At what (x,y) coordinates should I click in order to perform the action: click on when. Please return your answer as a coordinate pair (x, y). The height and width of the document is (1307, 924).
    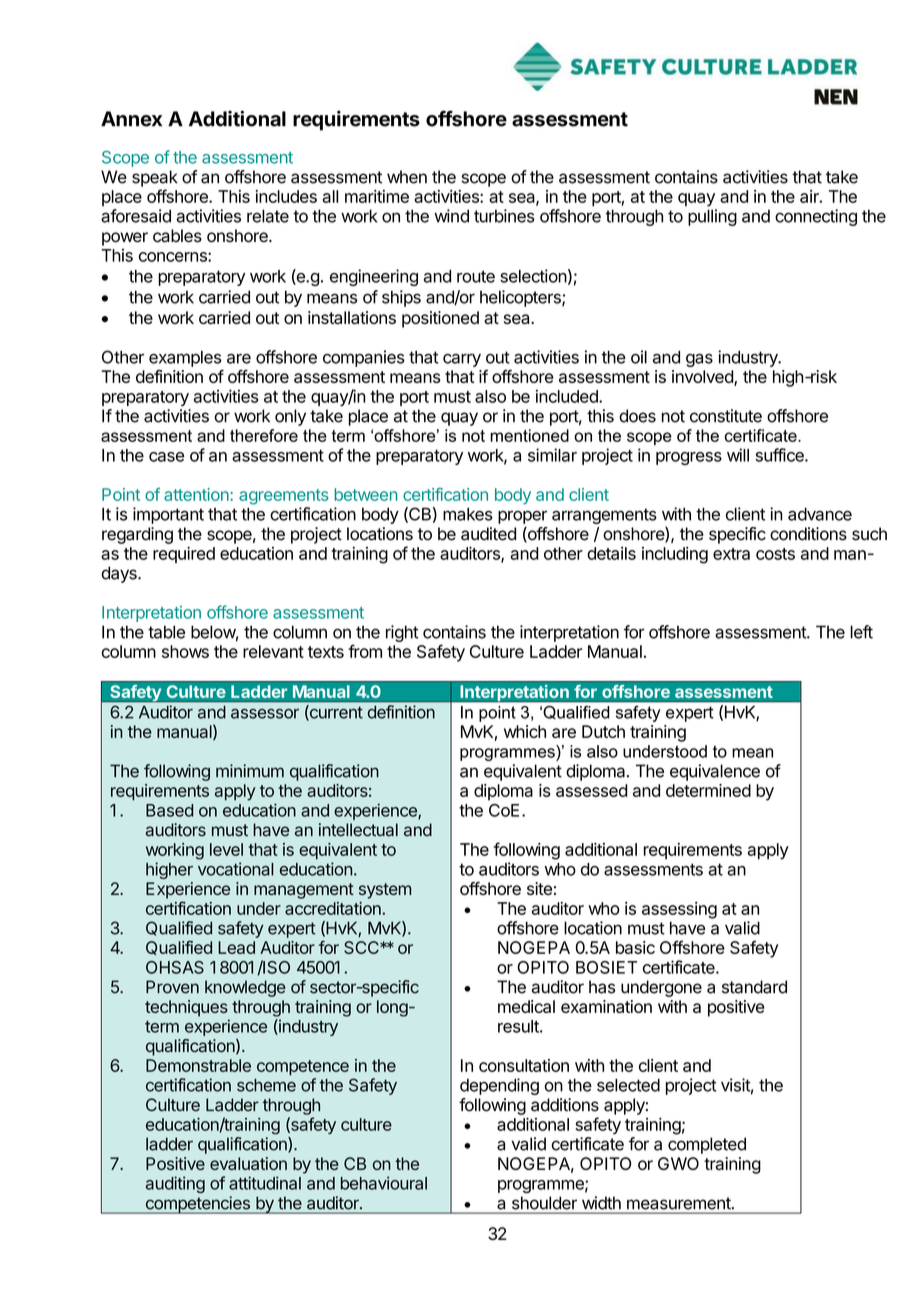
    Looking at the image, I should click on (407, 177).
